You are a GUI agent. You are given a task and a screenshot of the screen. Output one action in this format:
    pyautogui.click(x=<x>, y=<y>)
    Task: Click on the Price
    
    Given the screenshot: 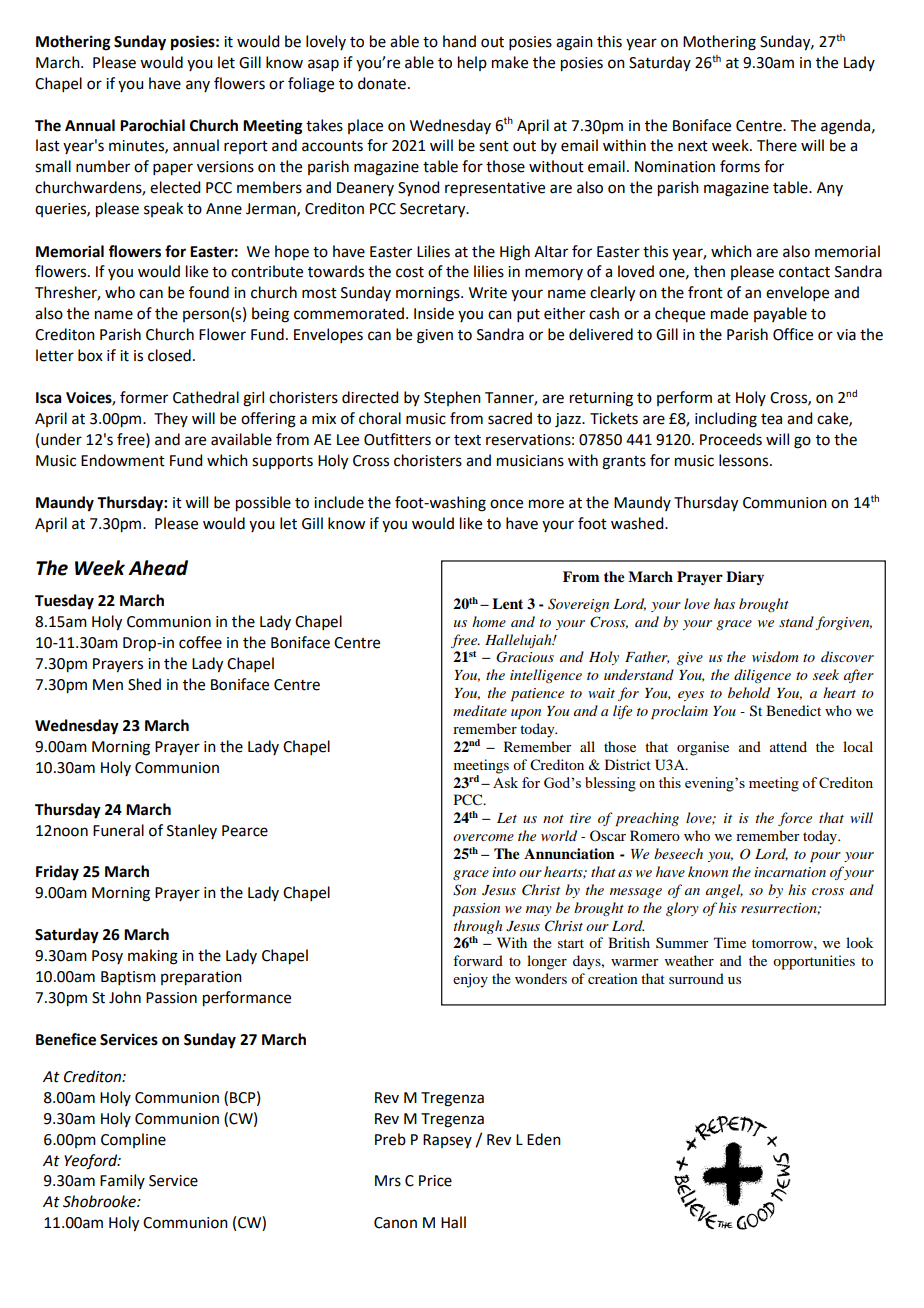 What is the action you would take?
    pyautogui.click(x=435, y=1181)
